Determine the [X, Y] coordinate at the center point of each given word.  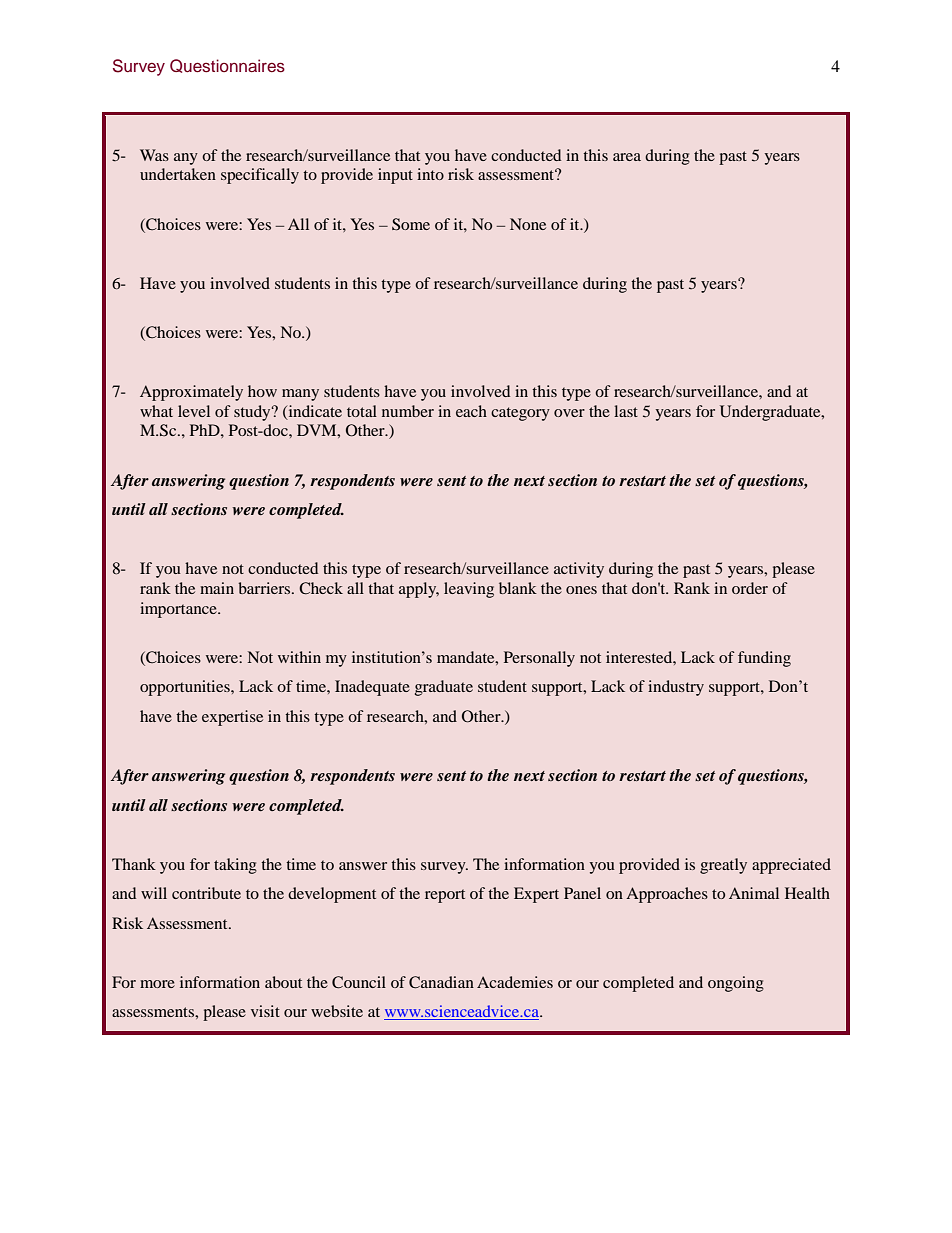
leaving [469, 590]
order [750, 588]
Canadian [441, 982]
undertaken [178, 174]
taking [235, 866]
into [430, 174]
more [157, 984]
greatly [723, 866]
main [217, 588]
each [471, 411]
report [445, 896]
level [194, 411]
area [627, 157]
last [626, 411]
